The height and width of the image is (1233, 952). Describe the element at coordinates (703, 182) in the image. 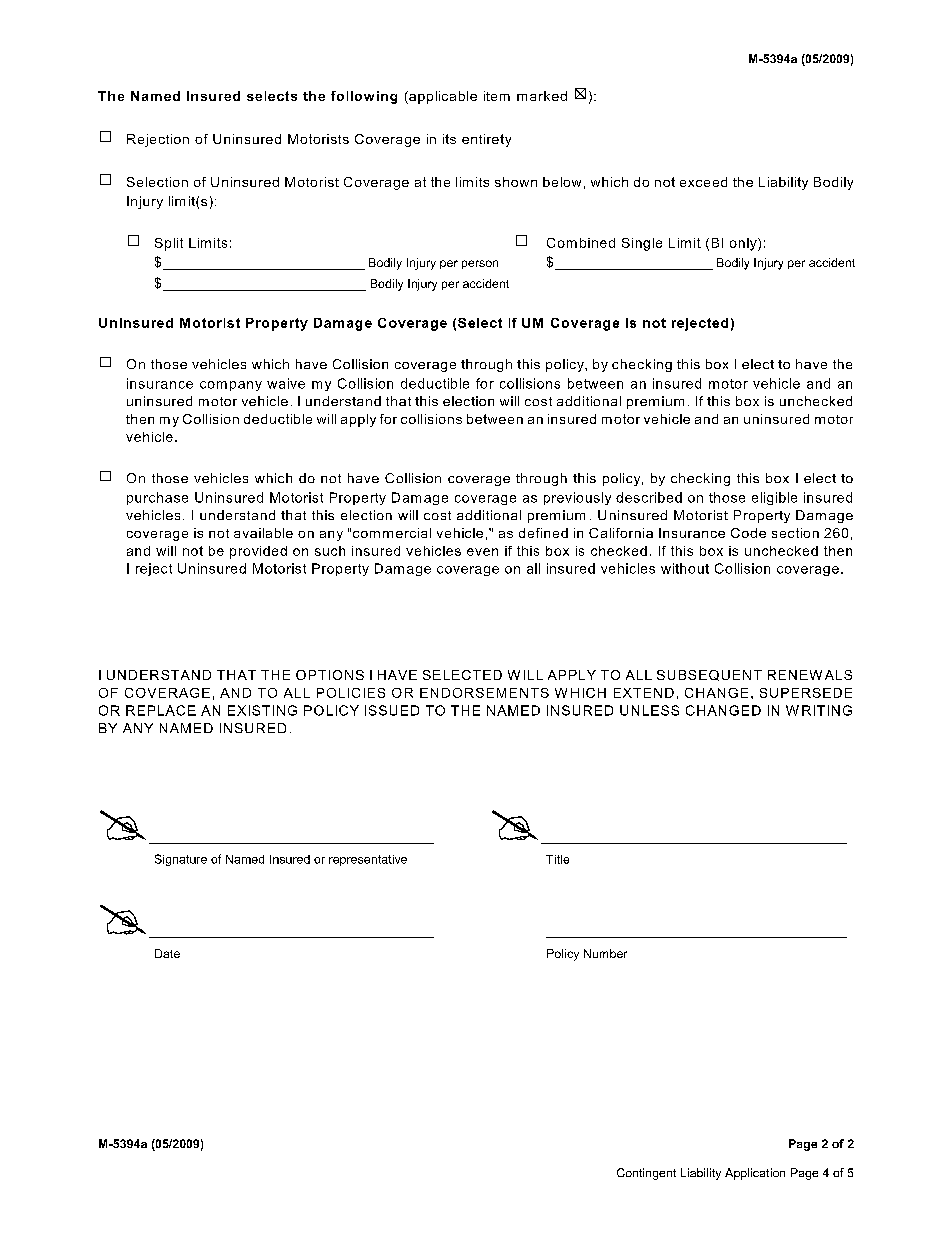

I see `exceed` at that location.
